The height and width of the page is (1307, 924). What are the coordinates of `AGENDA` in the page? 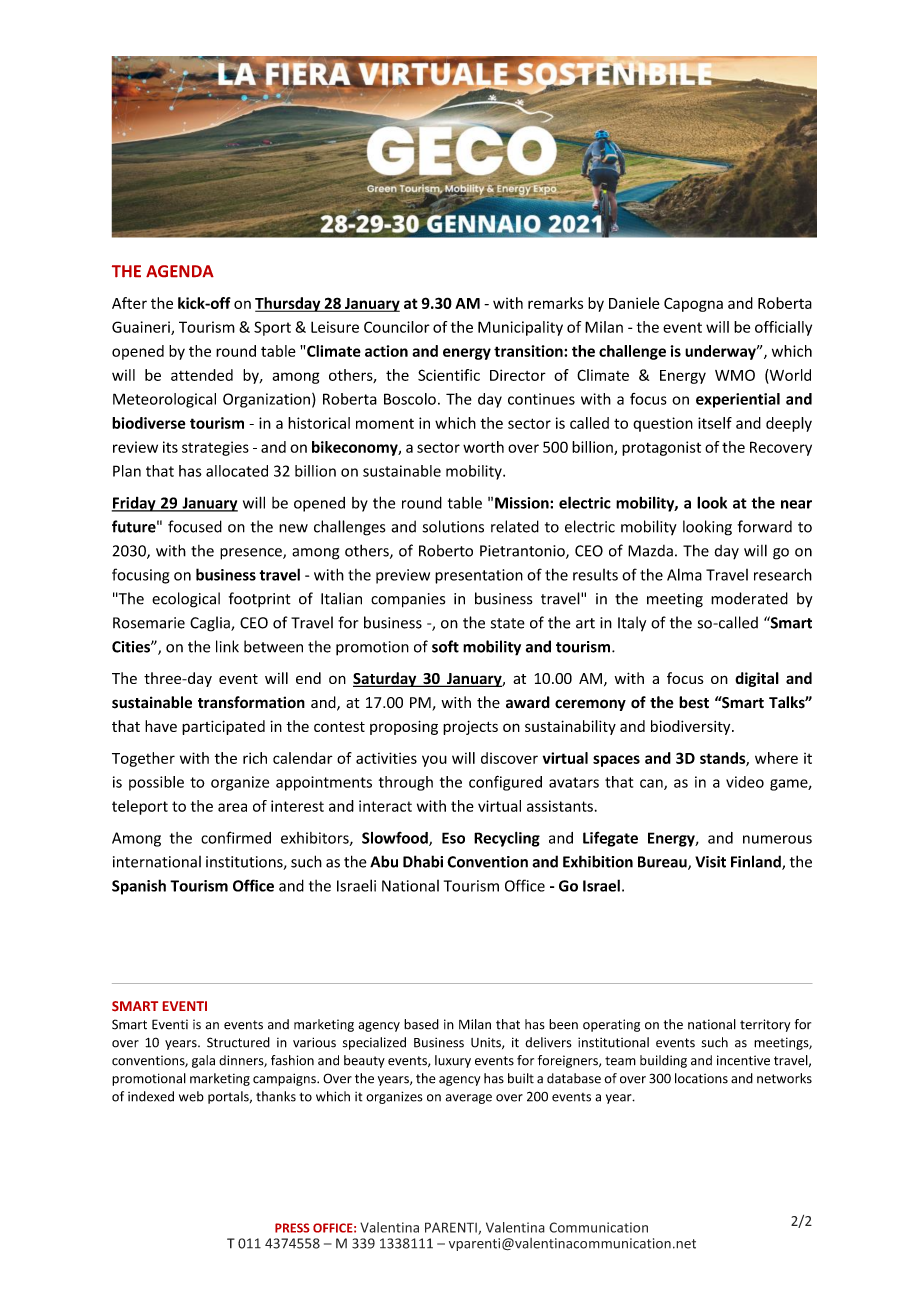 It's located at (180, 271).
